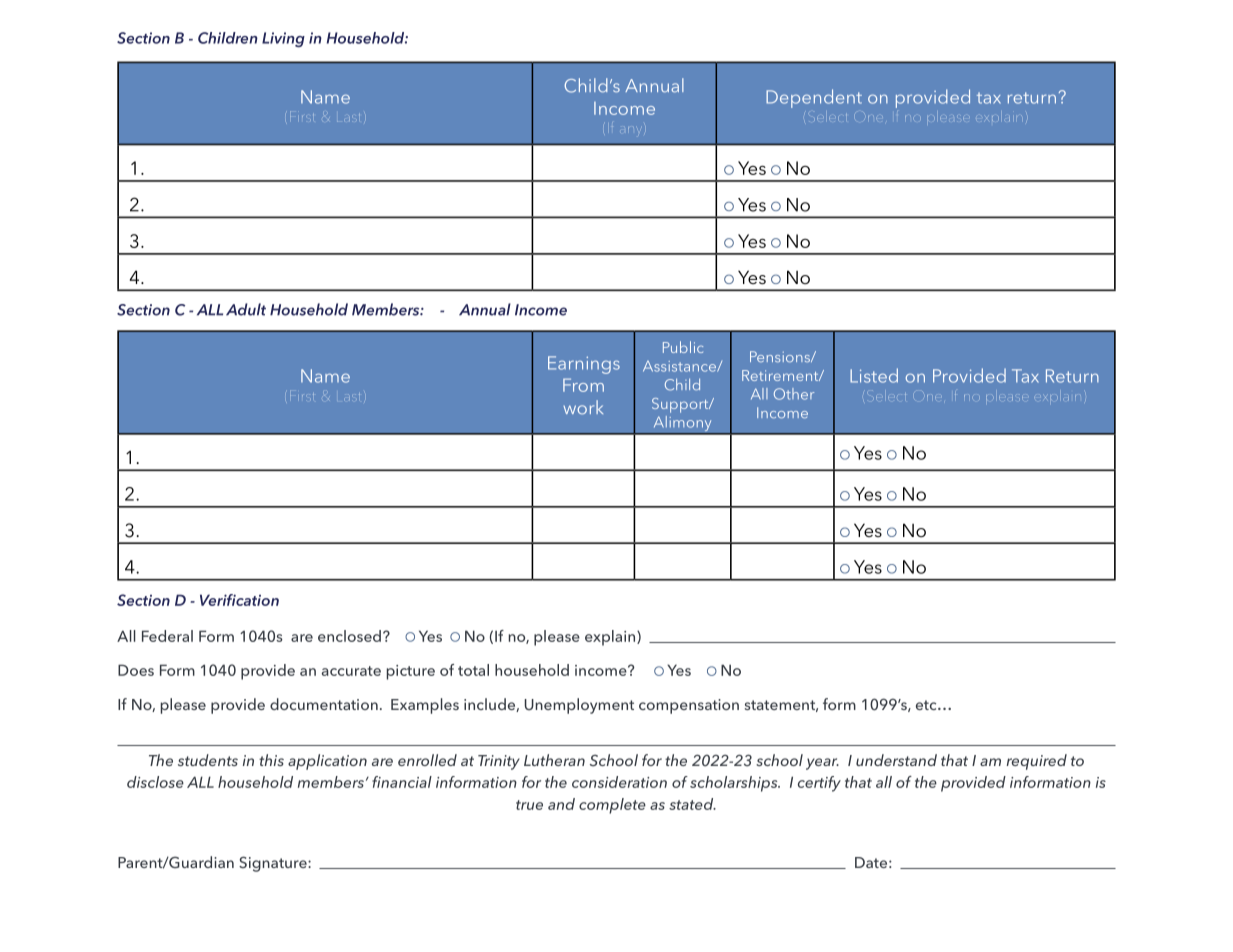  What do you see at coordinates (584, 365) in the screenshot?
I see `Earnings` at bounding box center [584, 365].
